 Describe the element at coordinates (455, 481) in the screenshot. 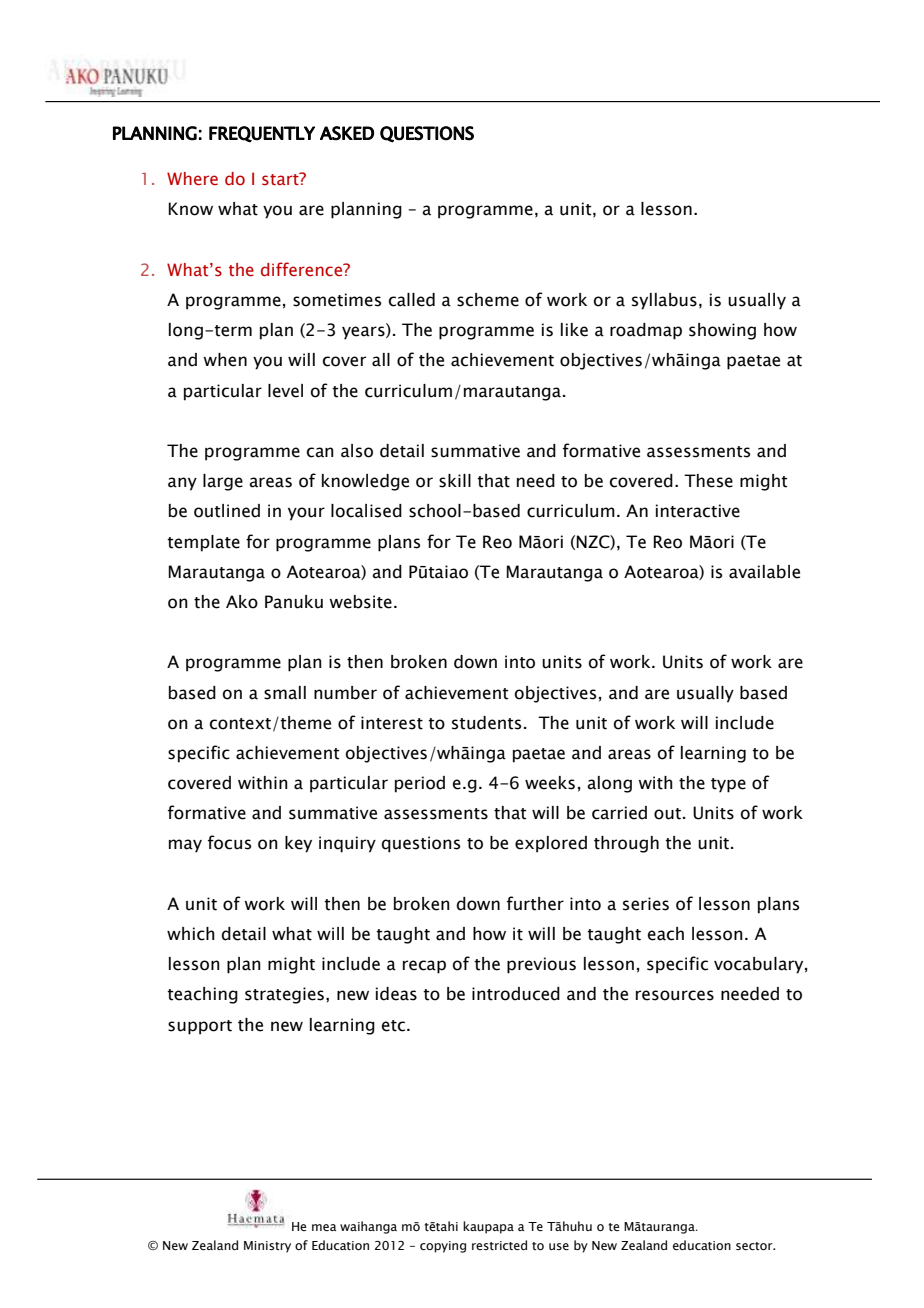

I see `skill` at that location.
